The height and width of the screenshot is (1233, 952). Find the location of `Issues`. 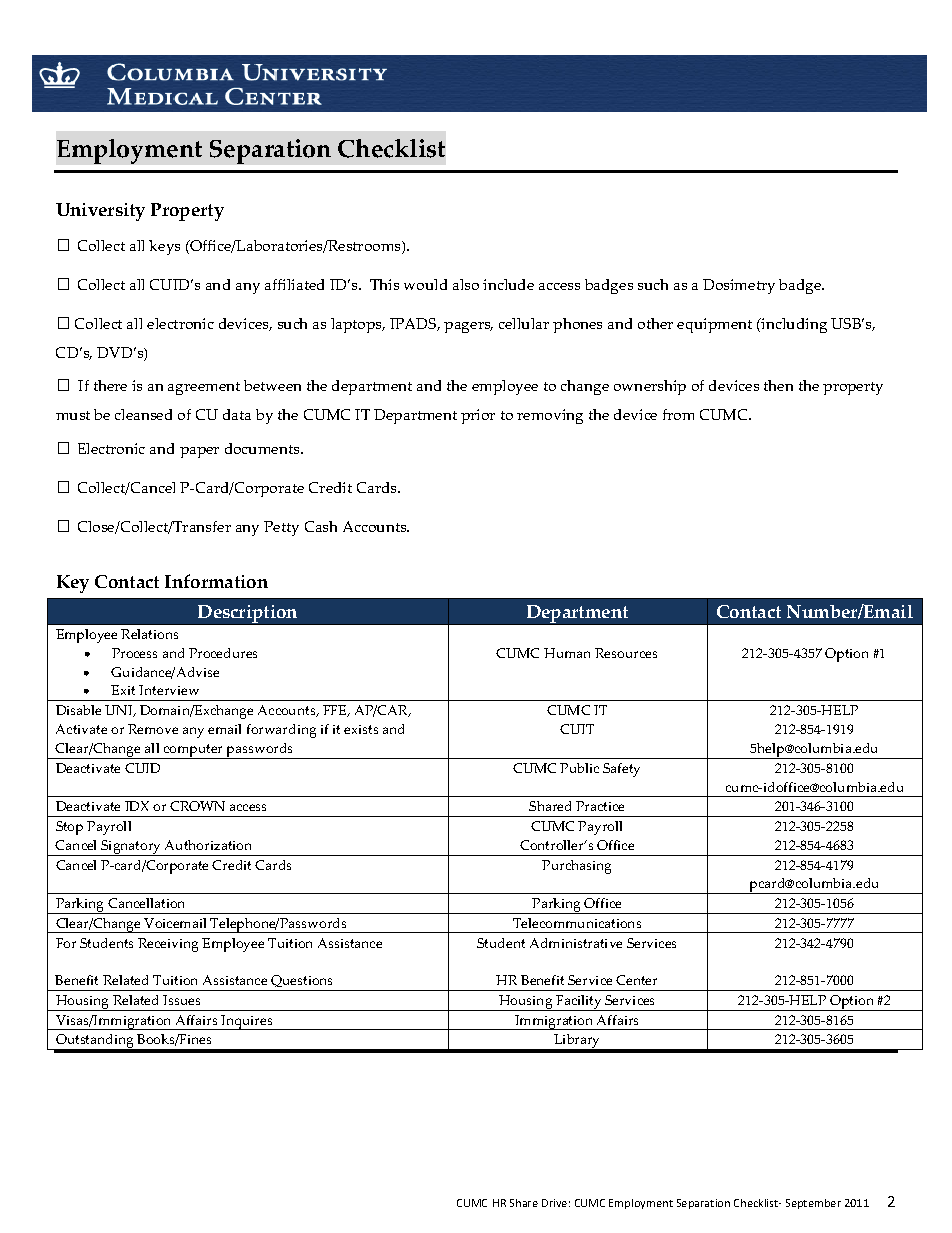

Issues is located at coordinates (181, 1000).
